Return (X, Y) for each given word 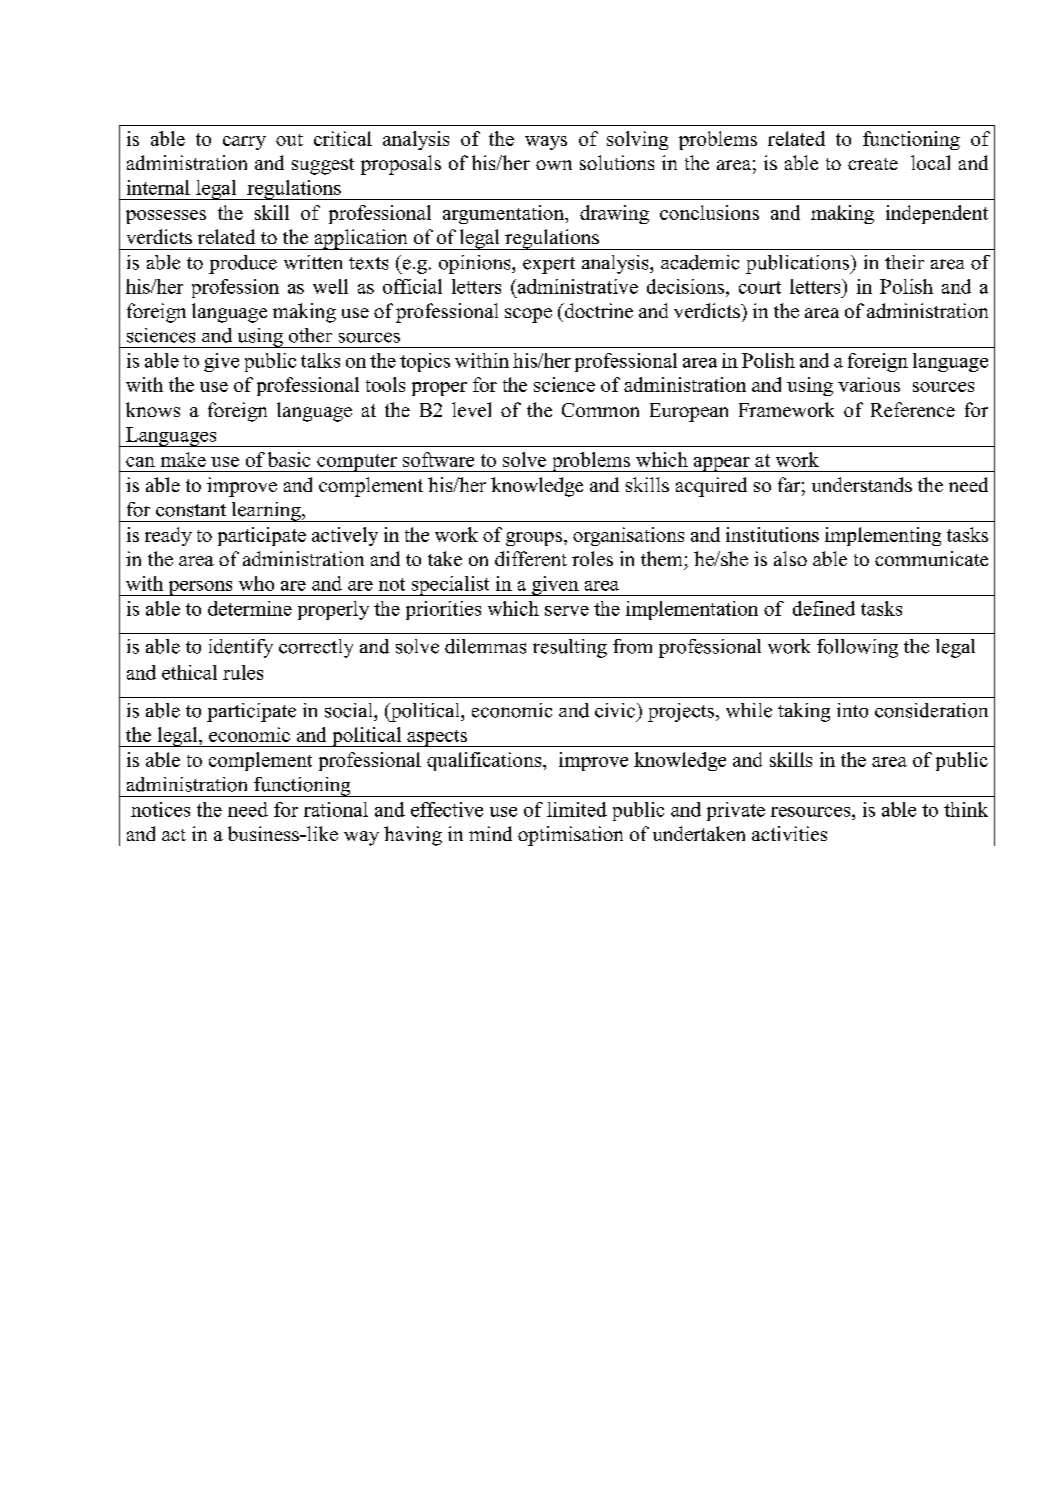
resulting (570, 648)
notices (160, 809)
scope (528, 315)
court (760, 287)
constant (191, 510)
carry (244, 143)
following (857, 648)
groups (535, 539)
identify (241, 648)
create (873, 164)
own (554, 165)
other (310, 335)
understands (862, 484)
